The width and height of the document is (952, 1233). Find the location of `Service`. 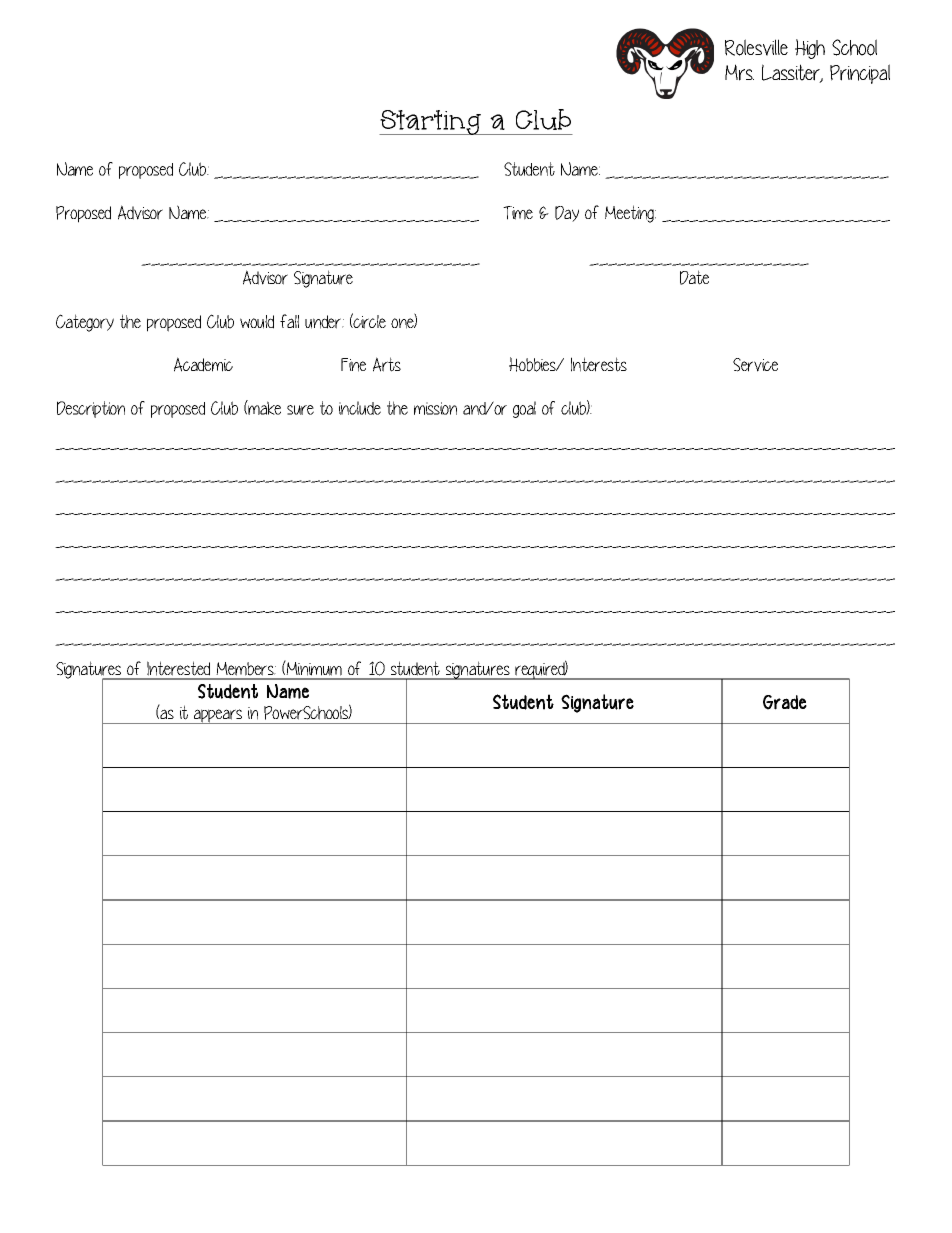

Service is located at coordinates (755, 365).
